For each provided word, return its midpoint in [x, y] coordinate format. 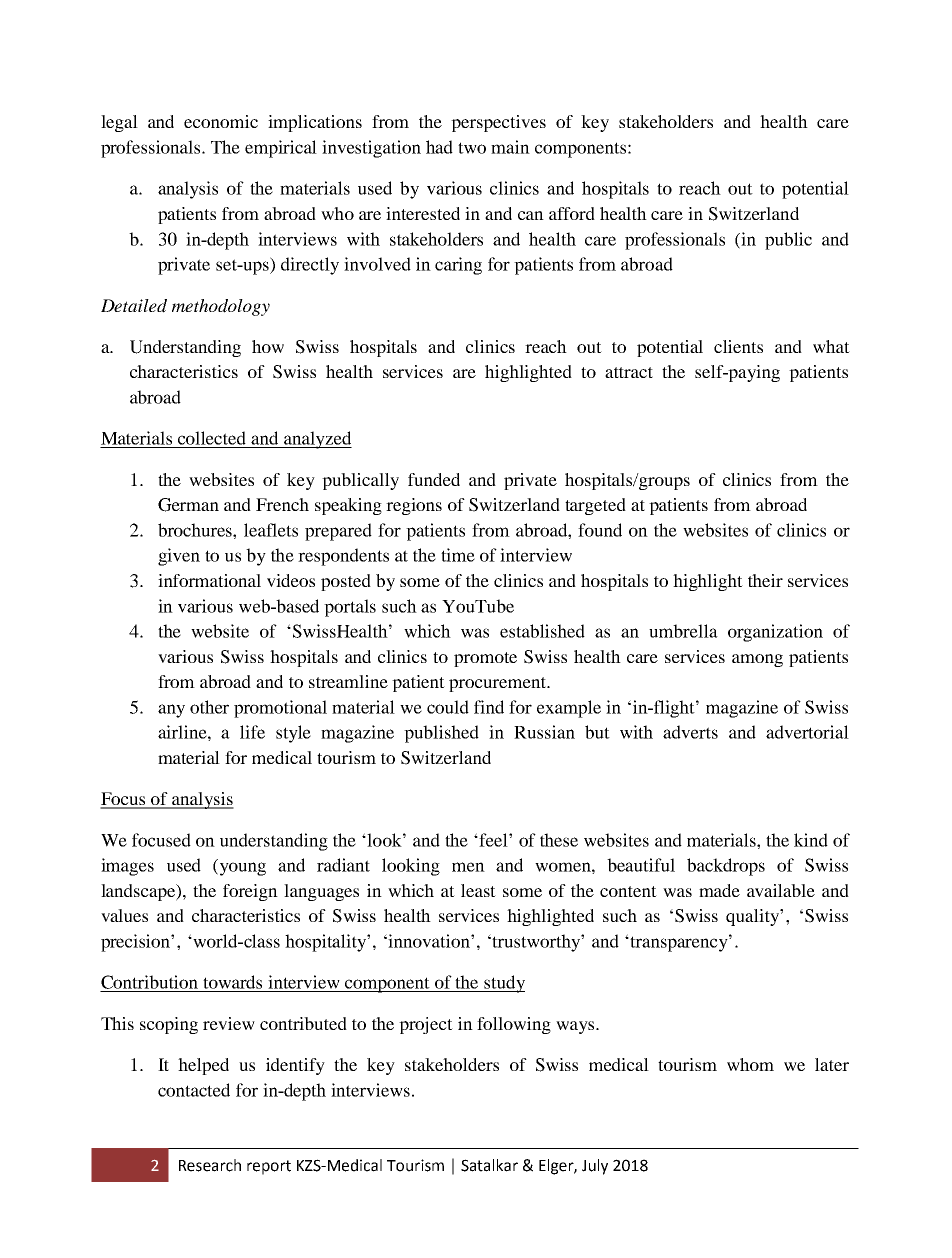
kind [811, 840]
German [188, 505]
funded [434, 479]
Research [210, 1165]
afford [572, 213]
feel [493, 840]
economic [221, 121]
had [439, 147]
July [595, 1167]
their [765, 580]
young [241, 869]
